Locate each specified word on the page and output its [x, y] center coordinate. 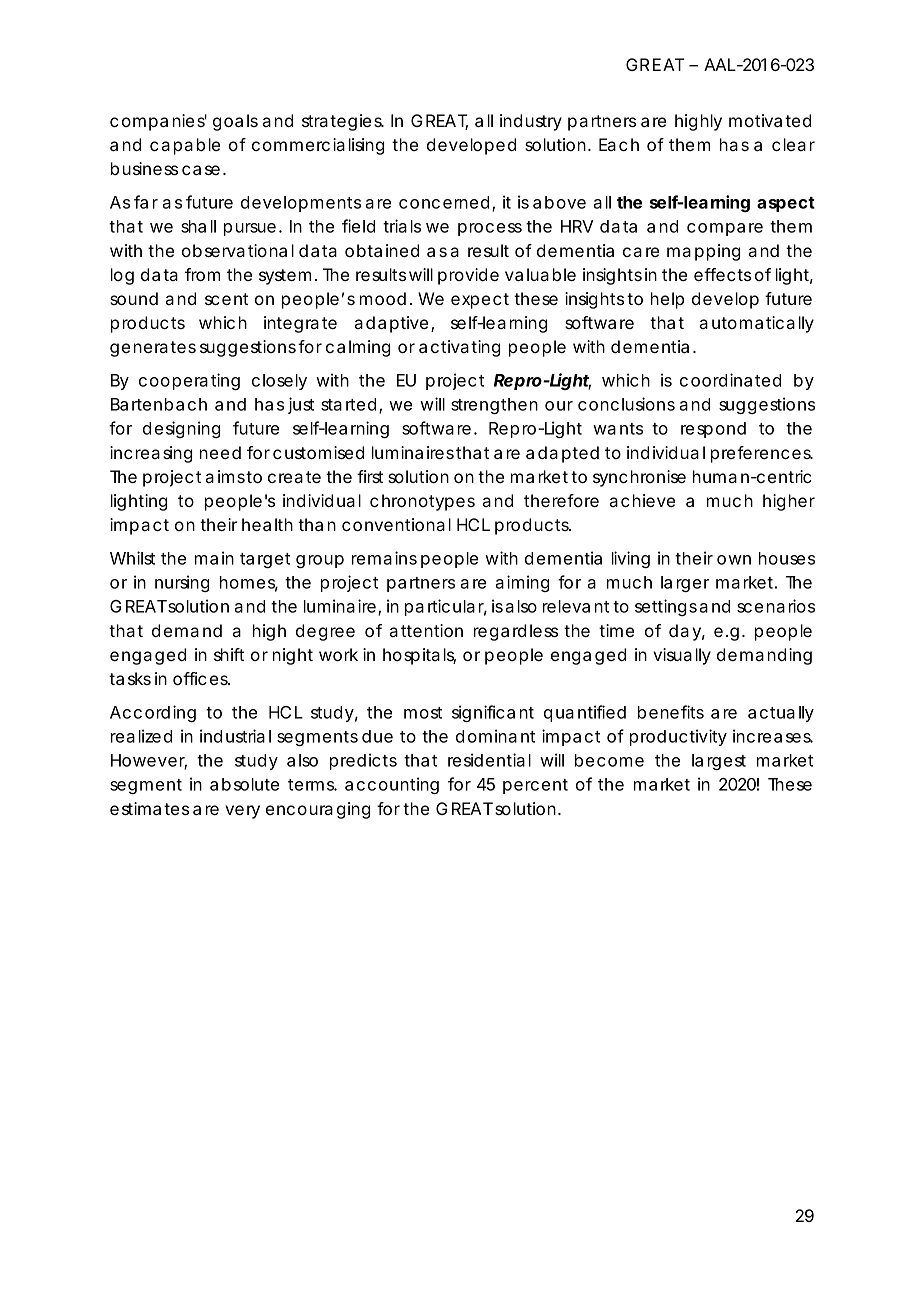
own [734, 560]
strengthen [494, 406]
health [267, 524]
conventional [396, 524]
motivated [770, 120]
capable [185, 146]
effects [722, 274]
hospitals [419, 656]
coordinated [730, 380]
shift [229, 654]
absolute [244, 784]
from [202, 274]
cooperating [189, 381]
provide [468, 276]
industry [531, 122]
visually [682, 656]
